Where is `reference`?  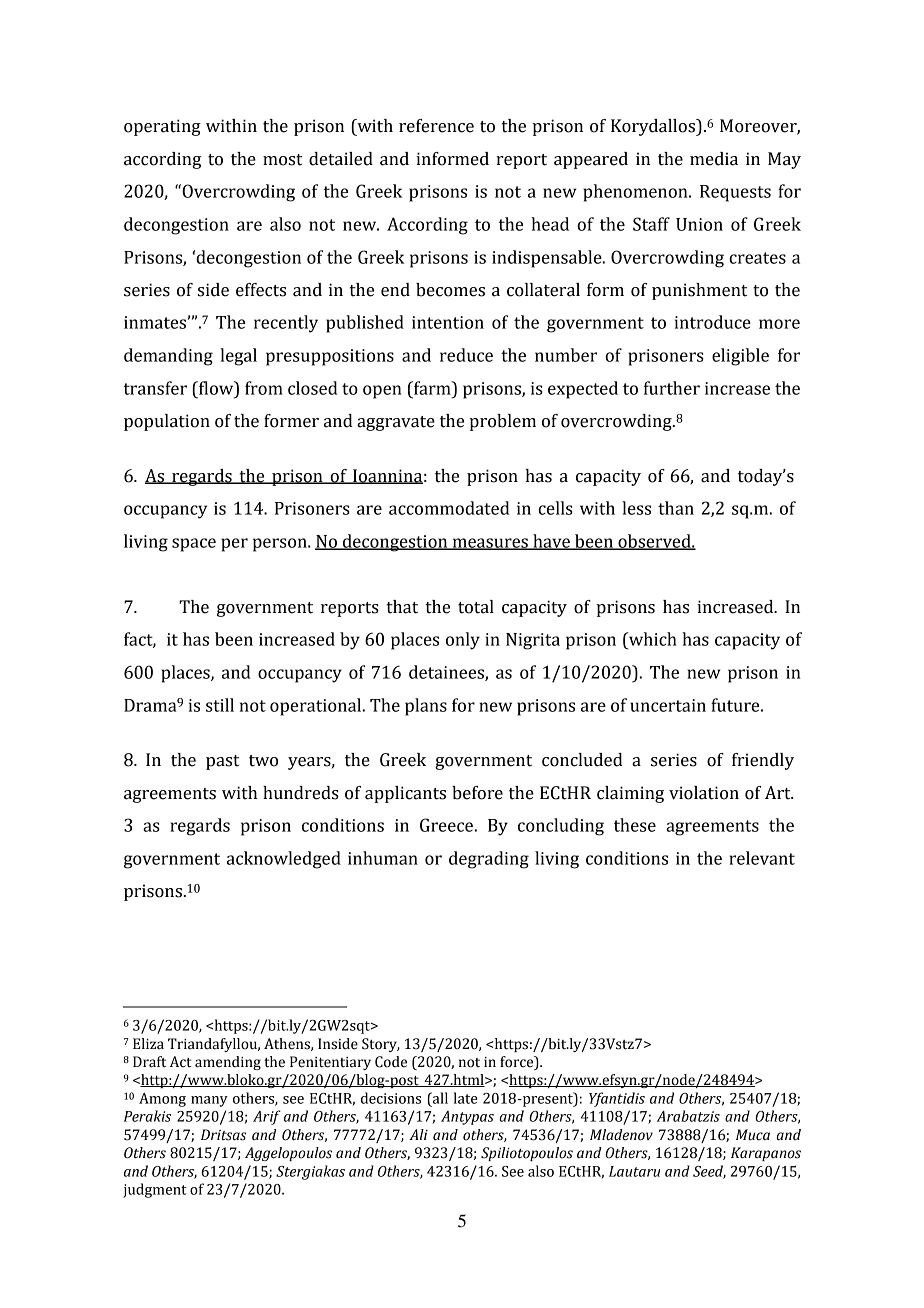 reference is located at coordinates (436, 126).
